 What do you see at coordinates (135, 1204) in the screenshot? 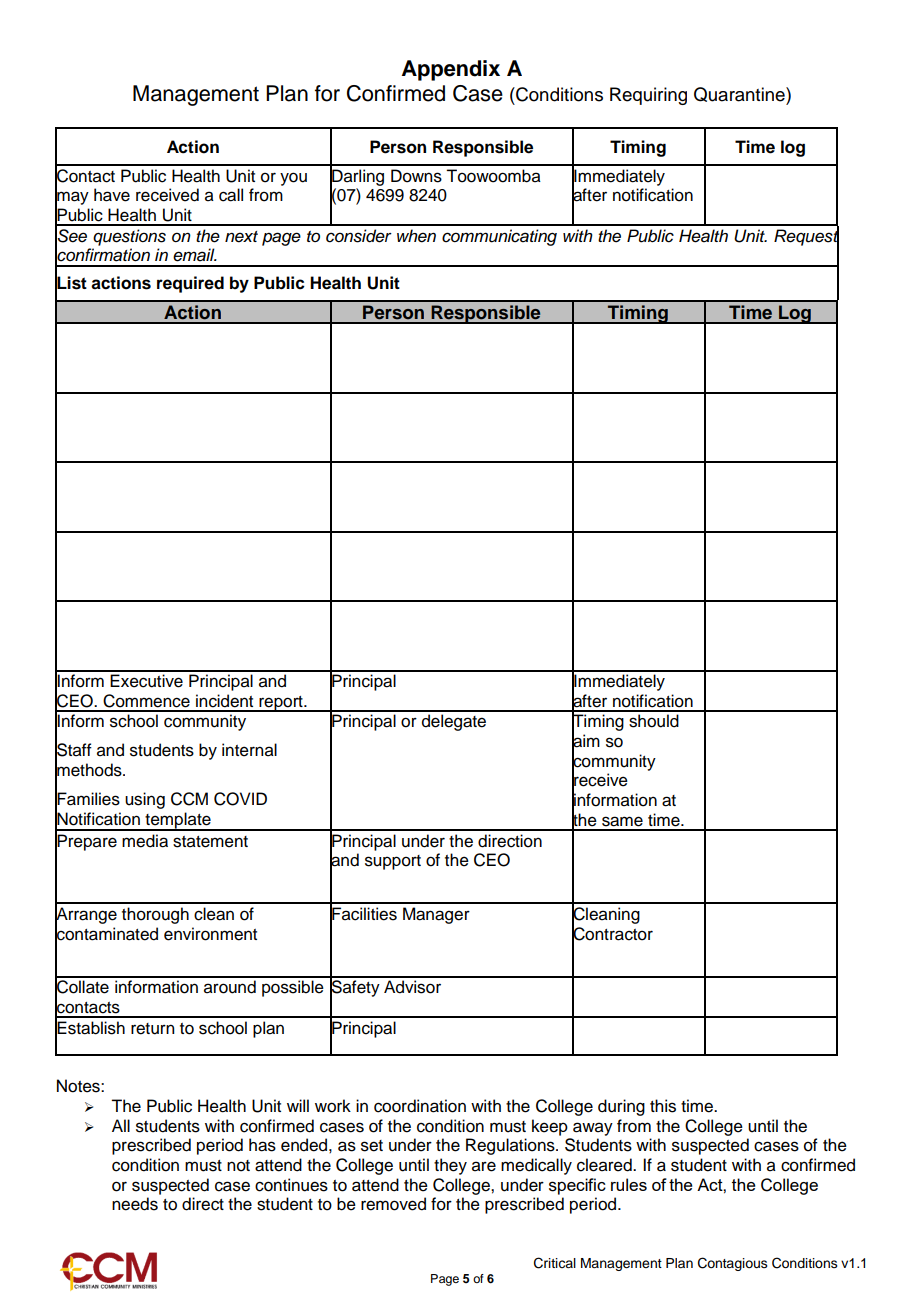
I see `needs` at bounding box center [135, 1204].
